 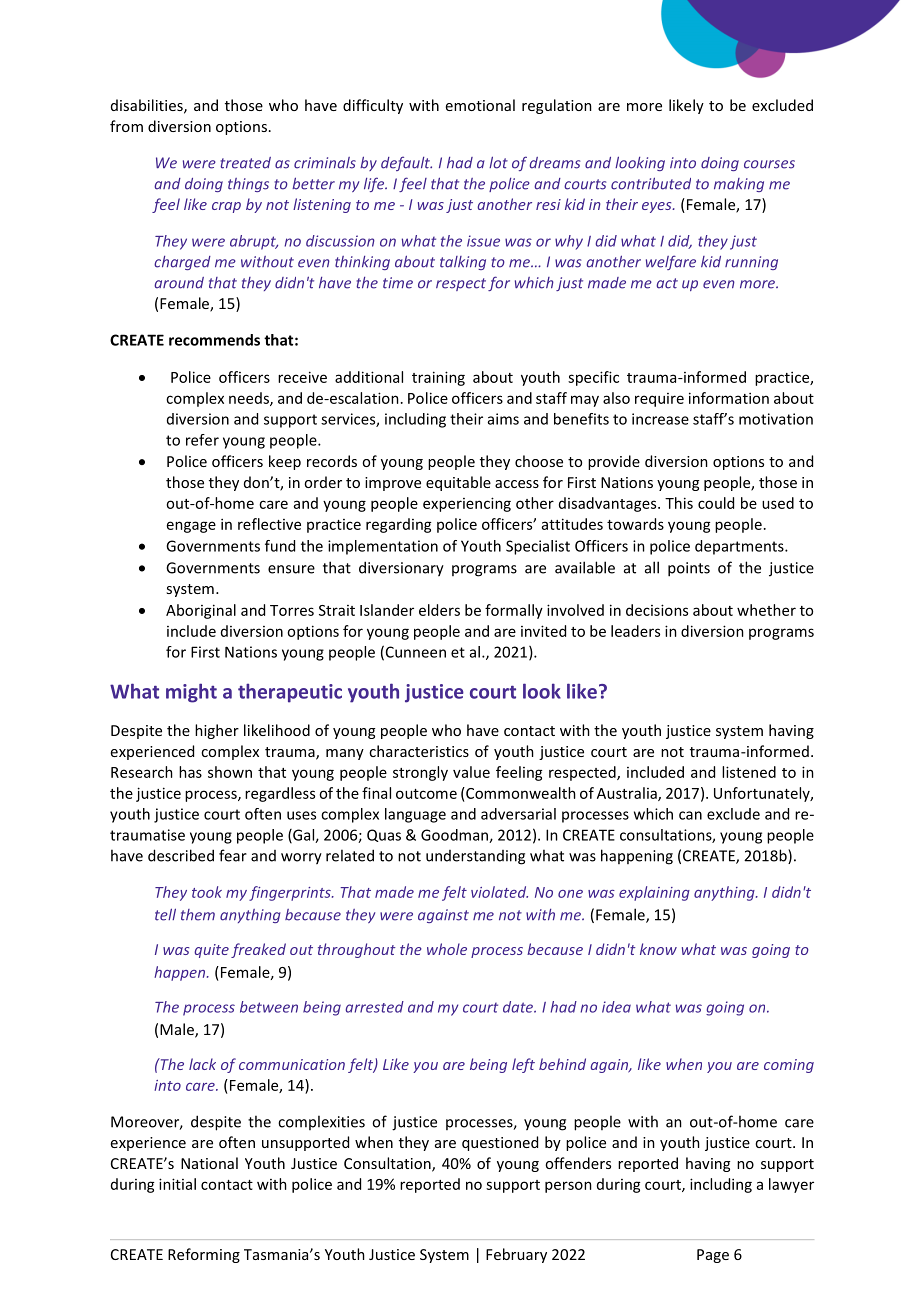 What do you see at coordinates (635, 631) in the screenshot?
I see `leaders` at bounding box center [635, 631].
